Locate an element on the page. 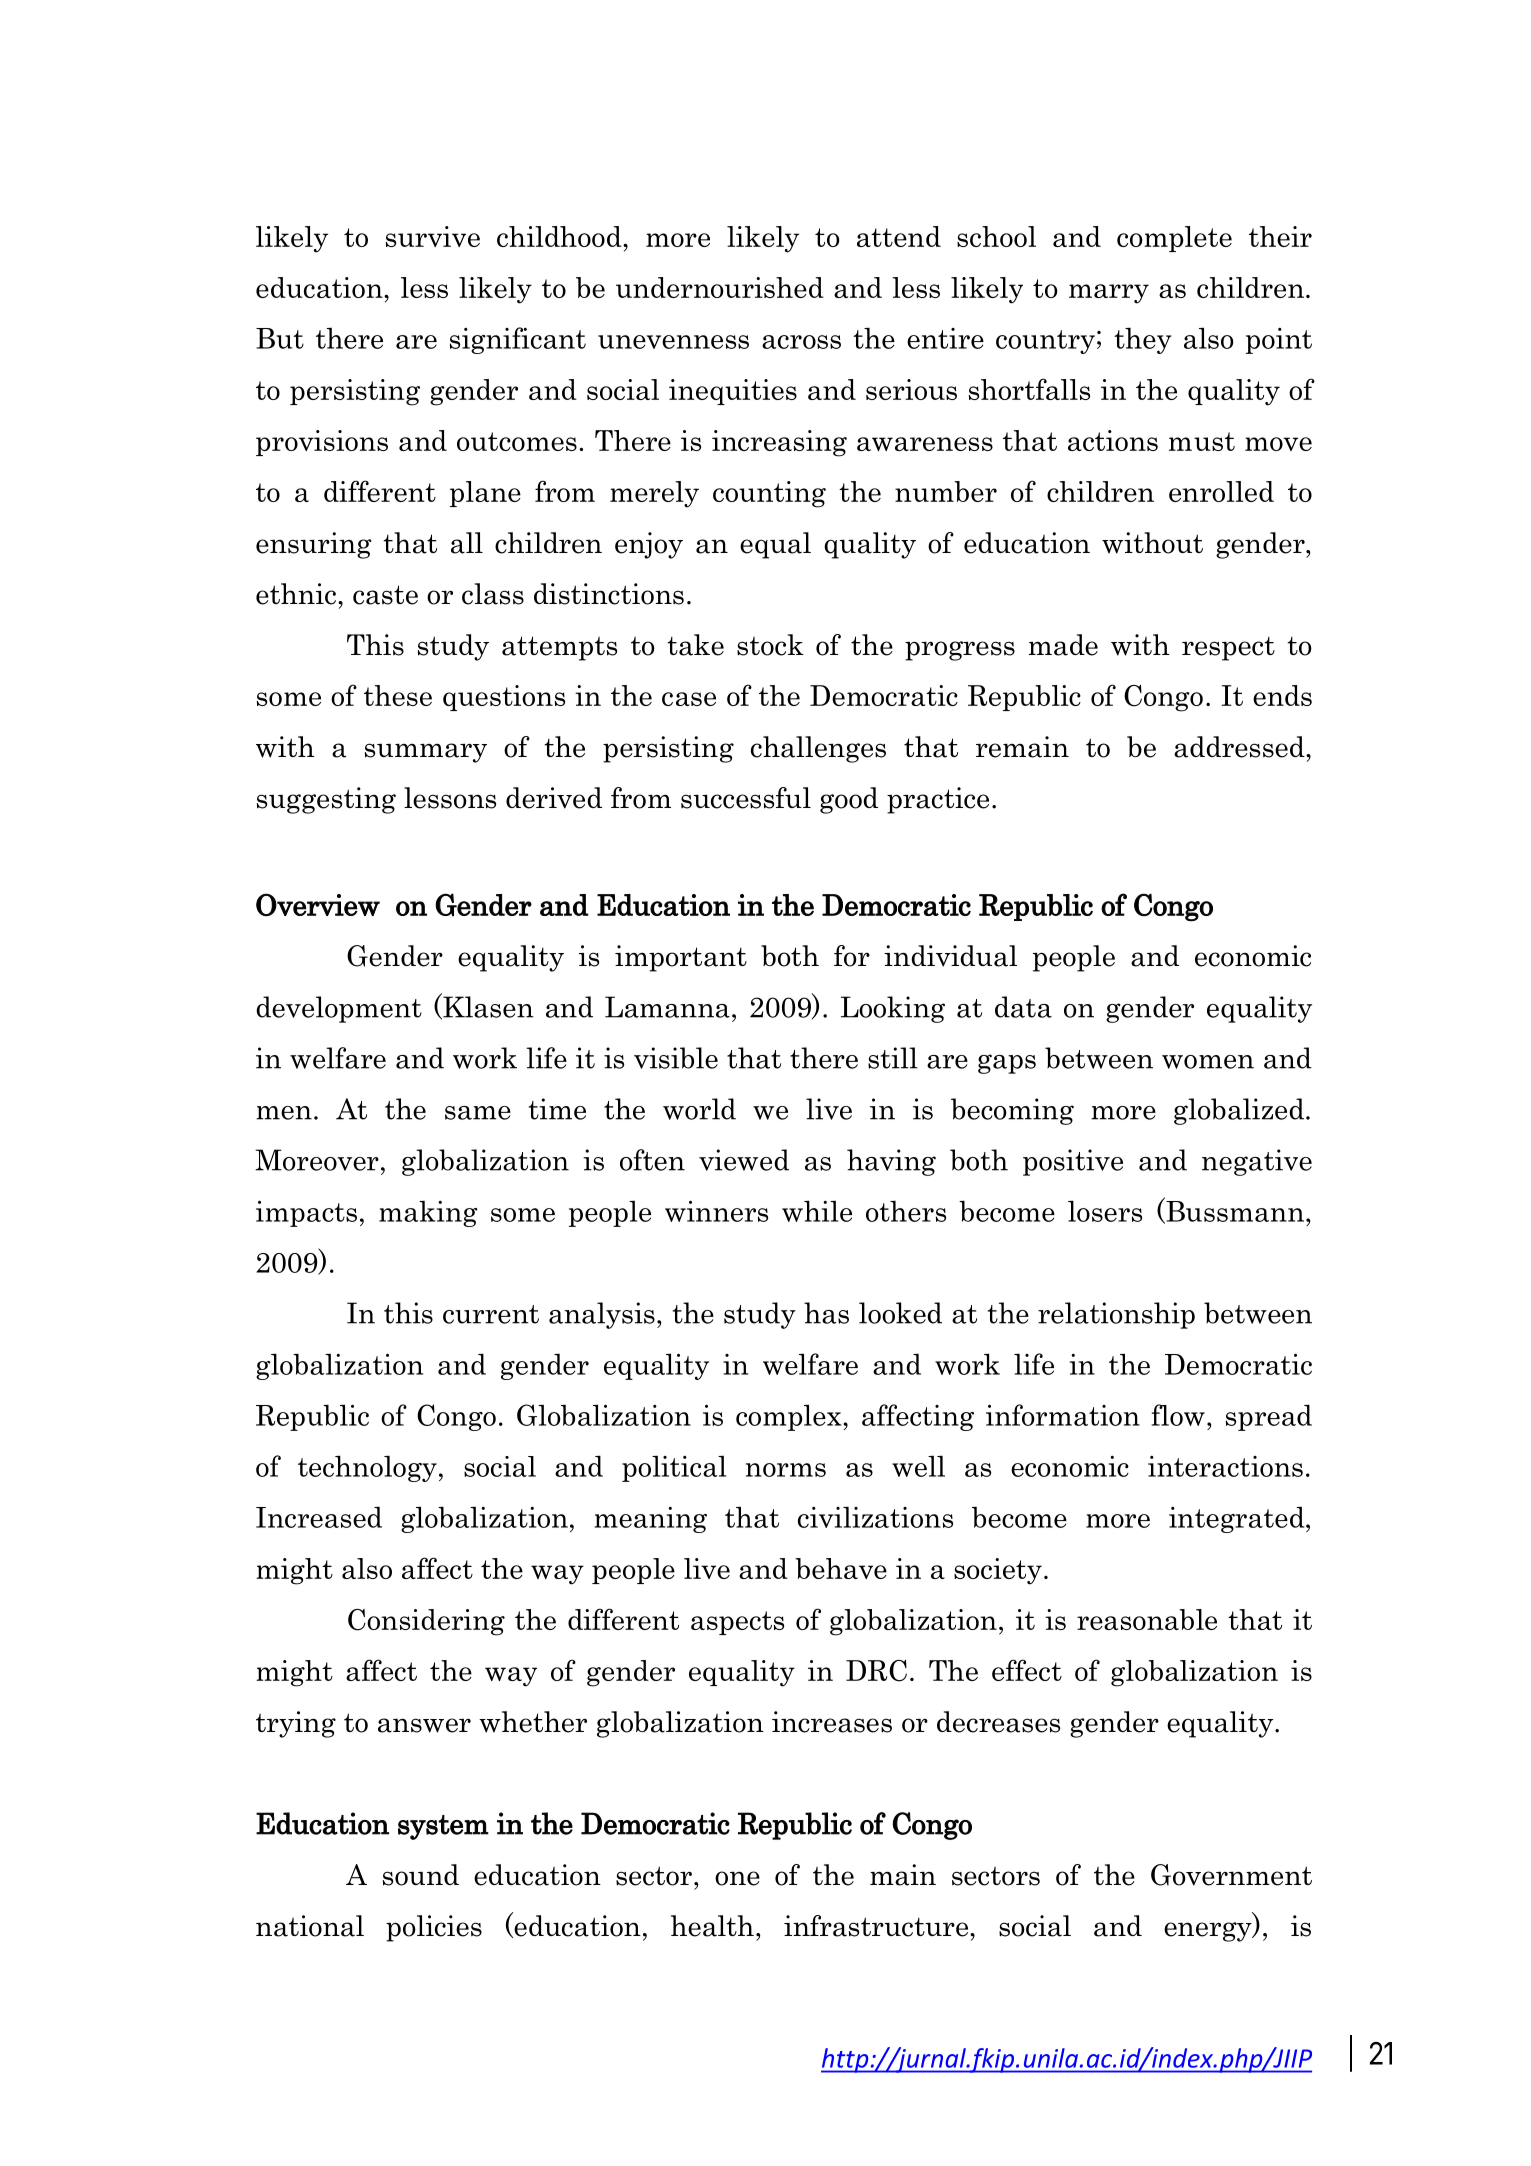  norms is located at coordinates (786, 1470).
